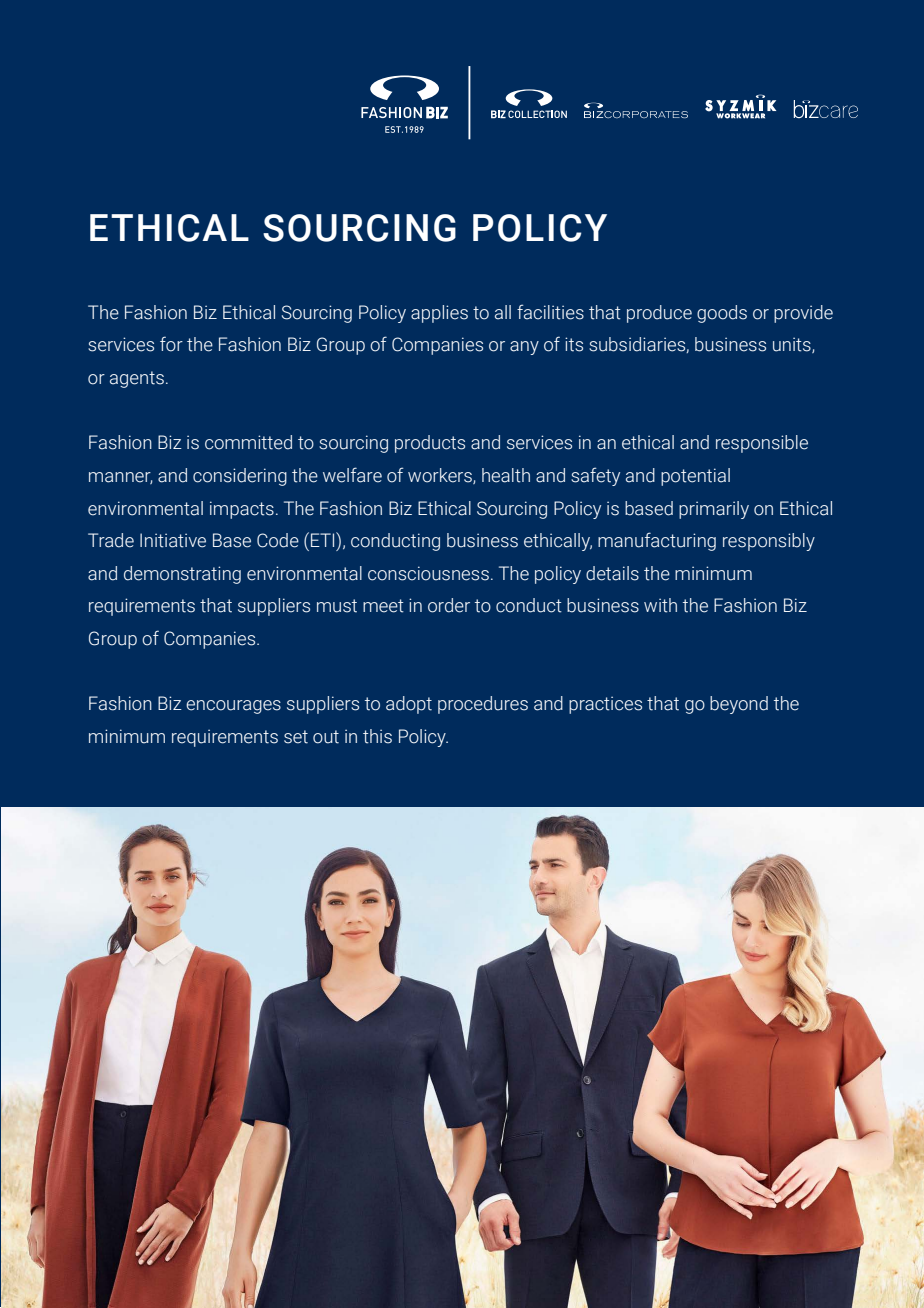 This screenshot has width=924, height=1308. What do you see at coordinates (439, 314) in the screenshot?
I see `applies` at bounding box center [439, 314].
